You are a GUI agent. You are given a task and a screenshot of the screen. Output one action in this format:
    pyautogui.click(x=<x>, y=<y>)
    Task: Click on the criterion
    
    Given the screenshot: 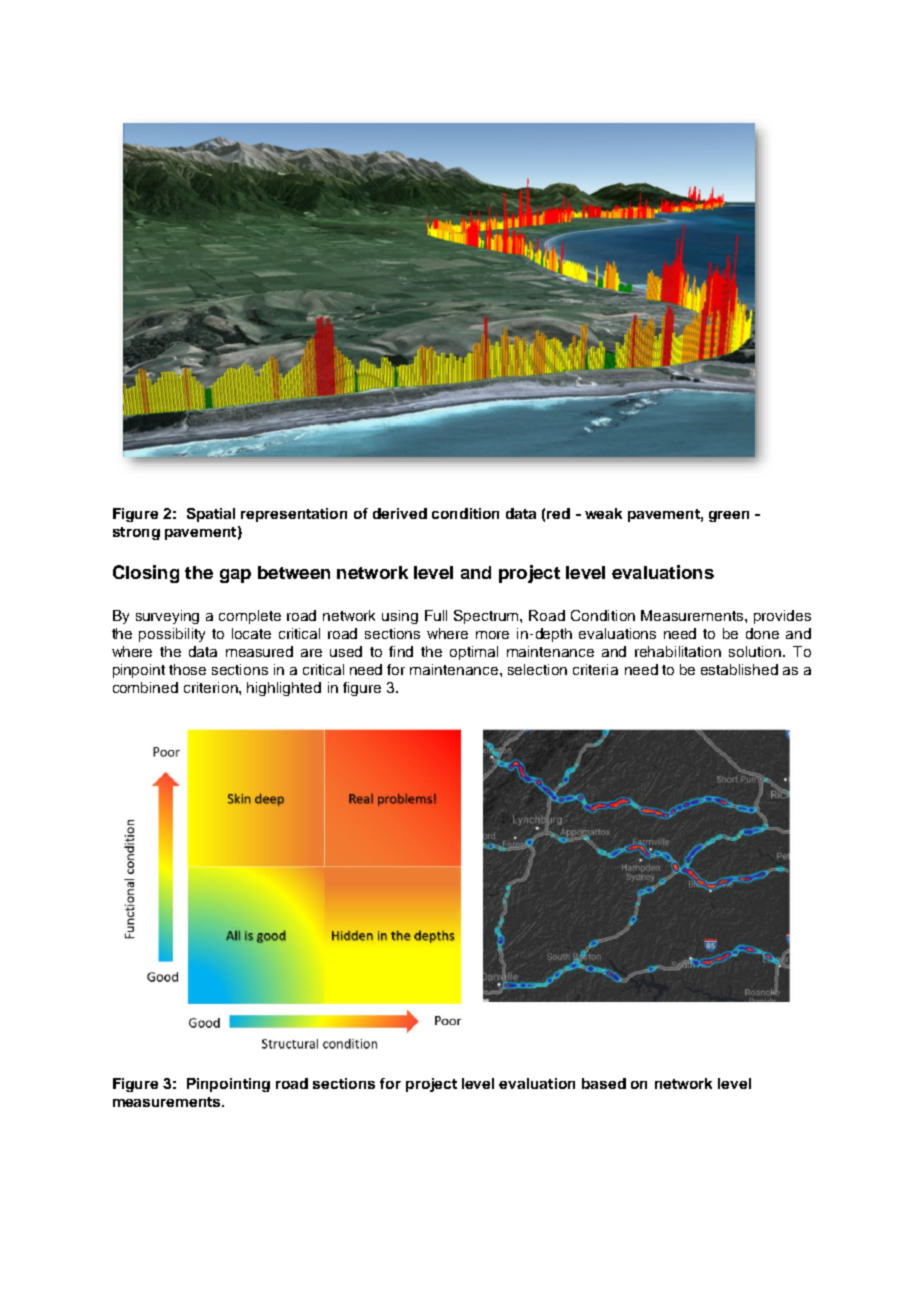 What is the action you would take?
    pyautogui.click(x=212, y=687)
